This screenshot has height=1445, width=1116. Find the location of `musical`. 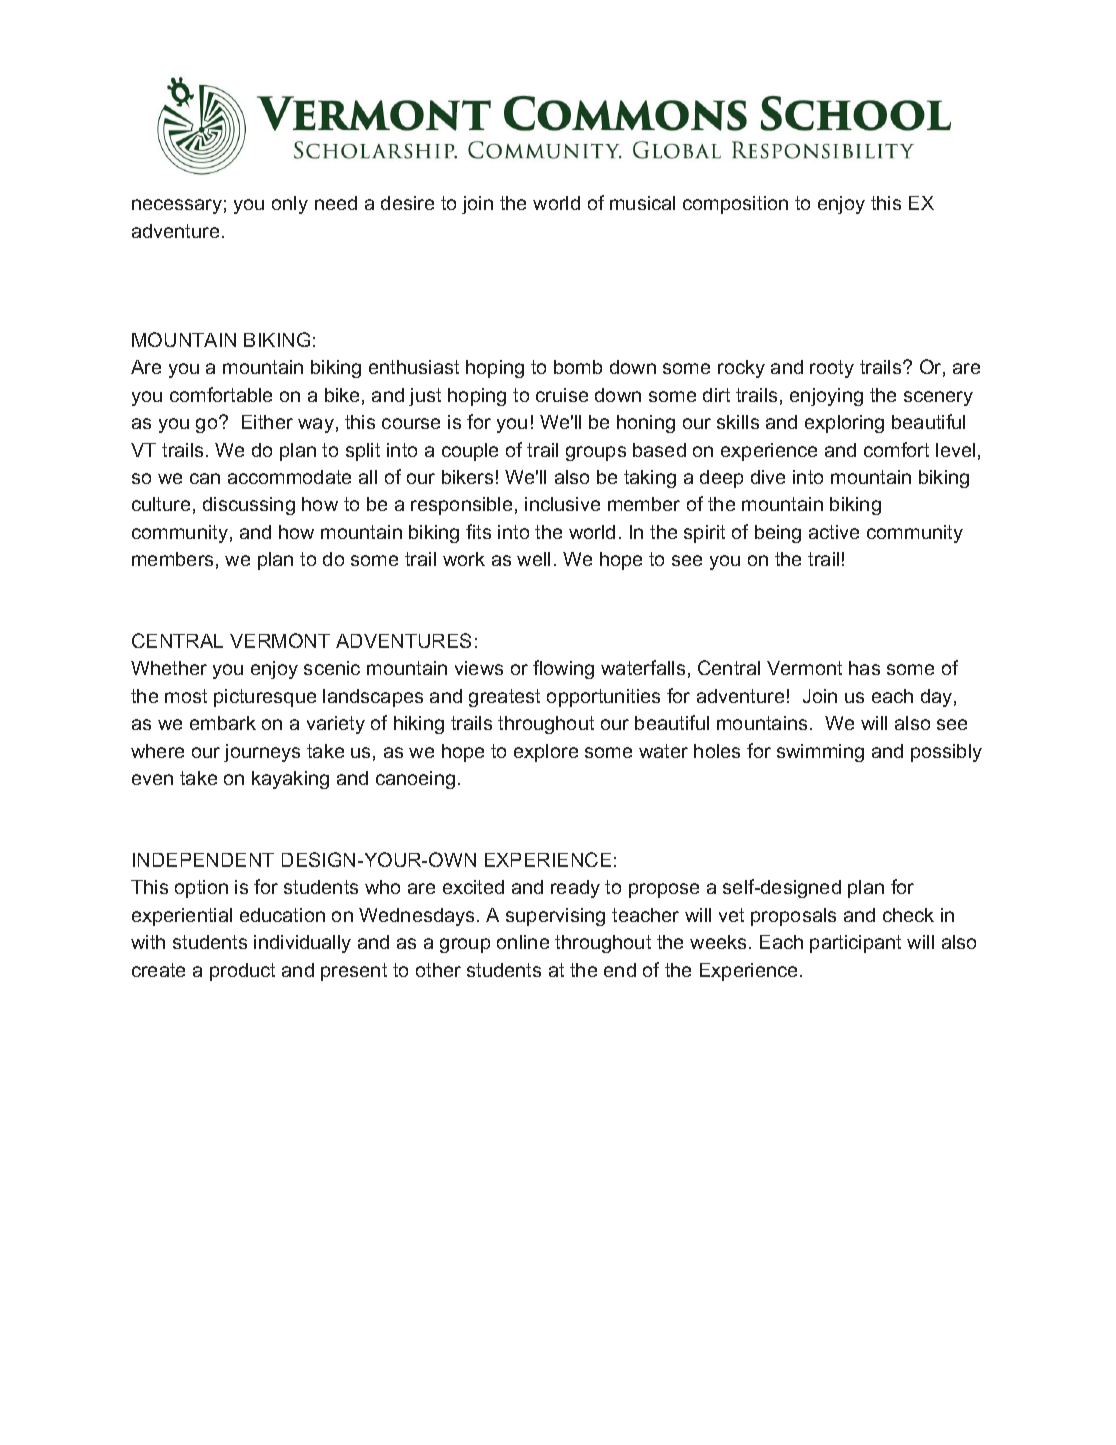

musical is located at coordinates (642, 203).
